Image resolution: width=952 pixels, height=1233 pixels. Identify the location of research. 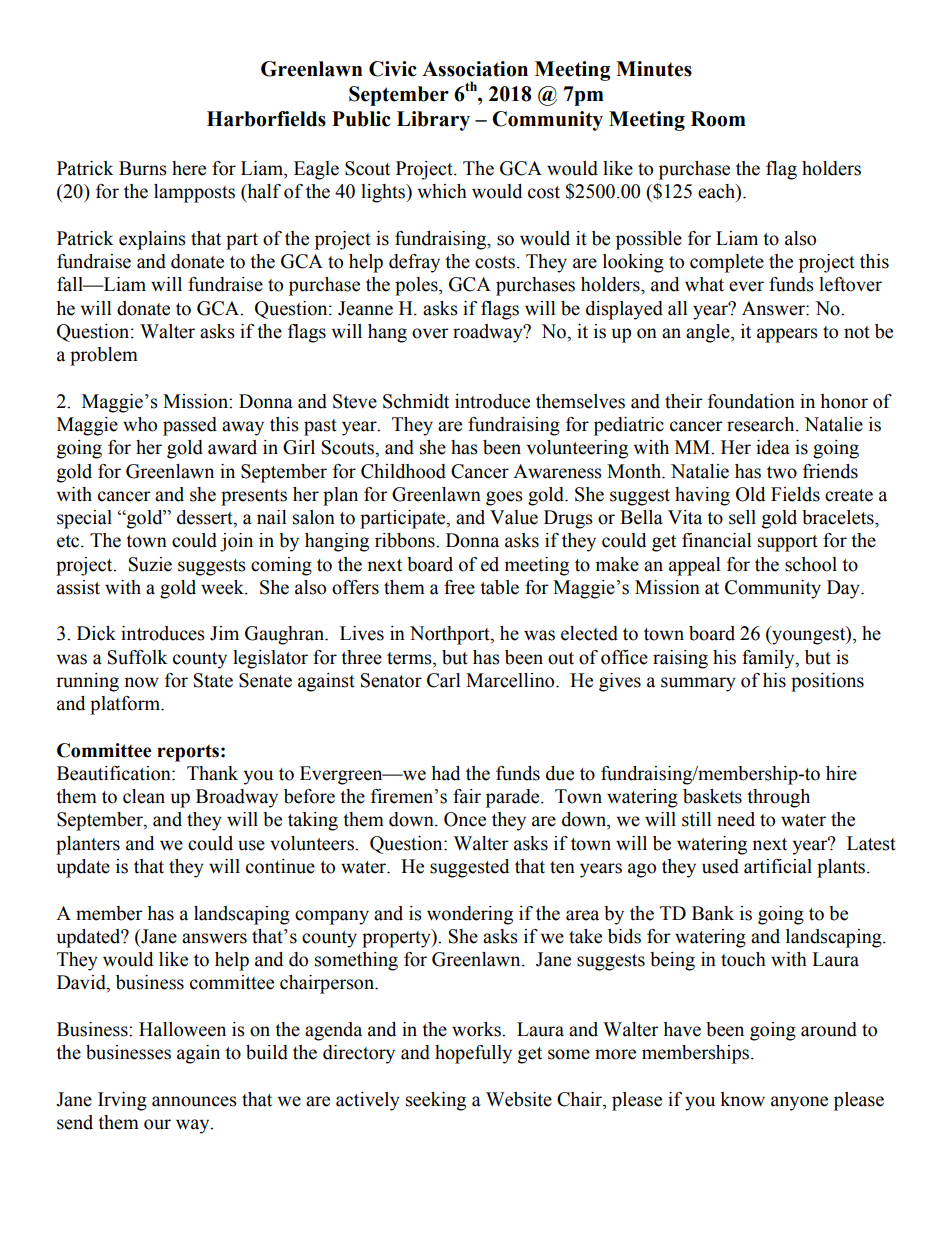
(762, 424).
